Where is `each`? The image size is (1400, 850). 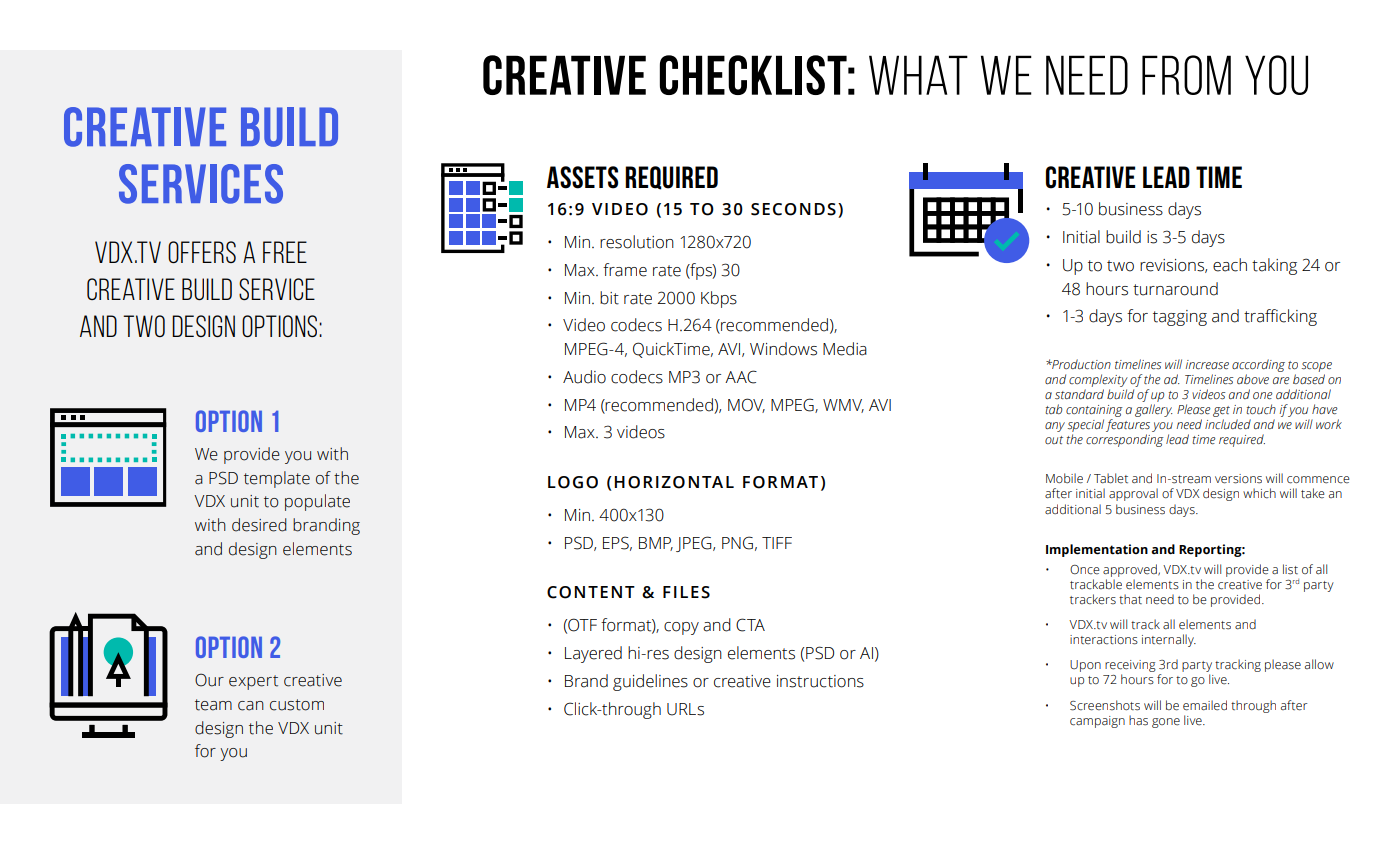 each is located at coordinates (1230, 265).
